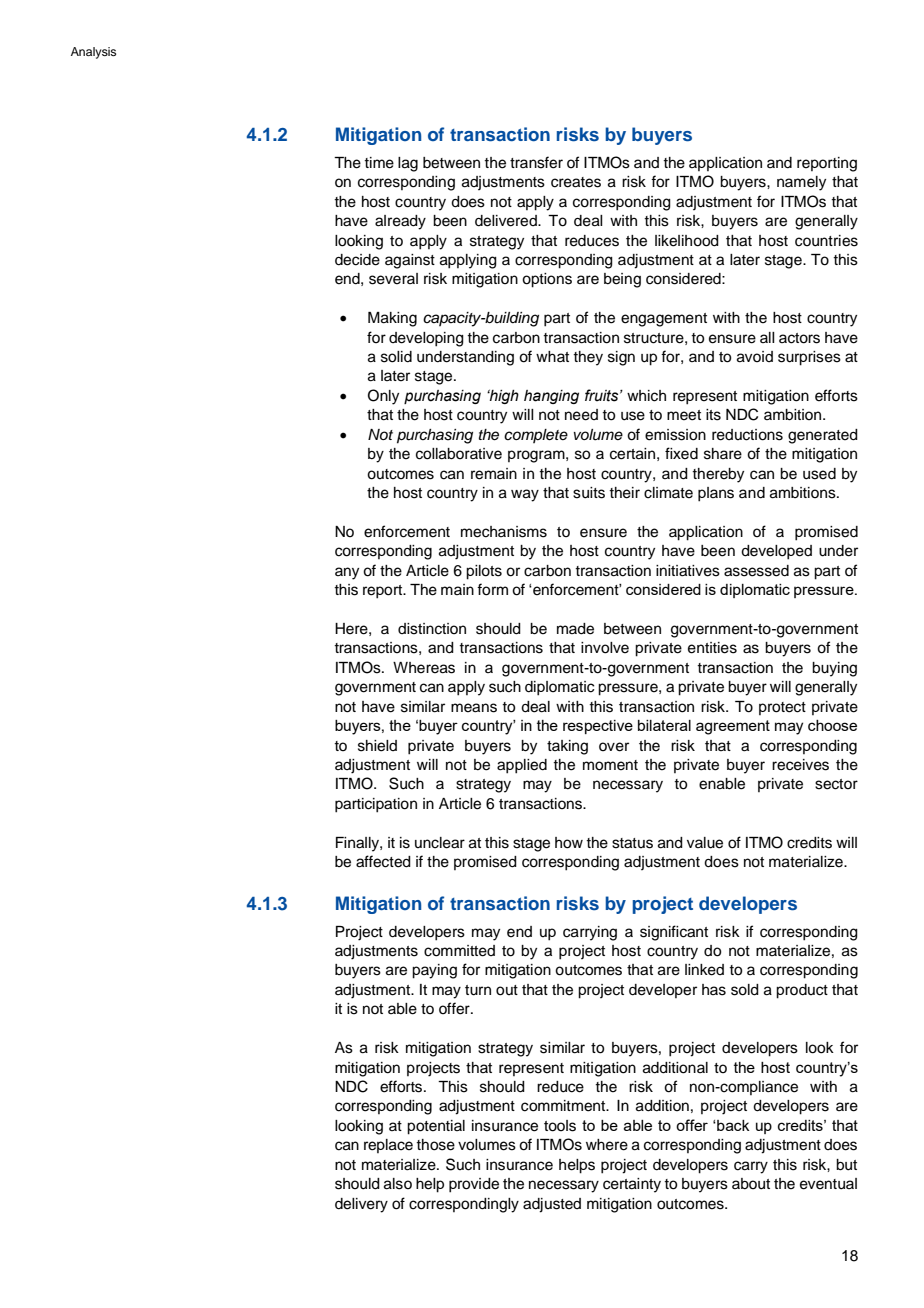 Image resolution: width=924 pixels, height=1308 pixels. I want to click on provide, so click(474, 1185).
